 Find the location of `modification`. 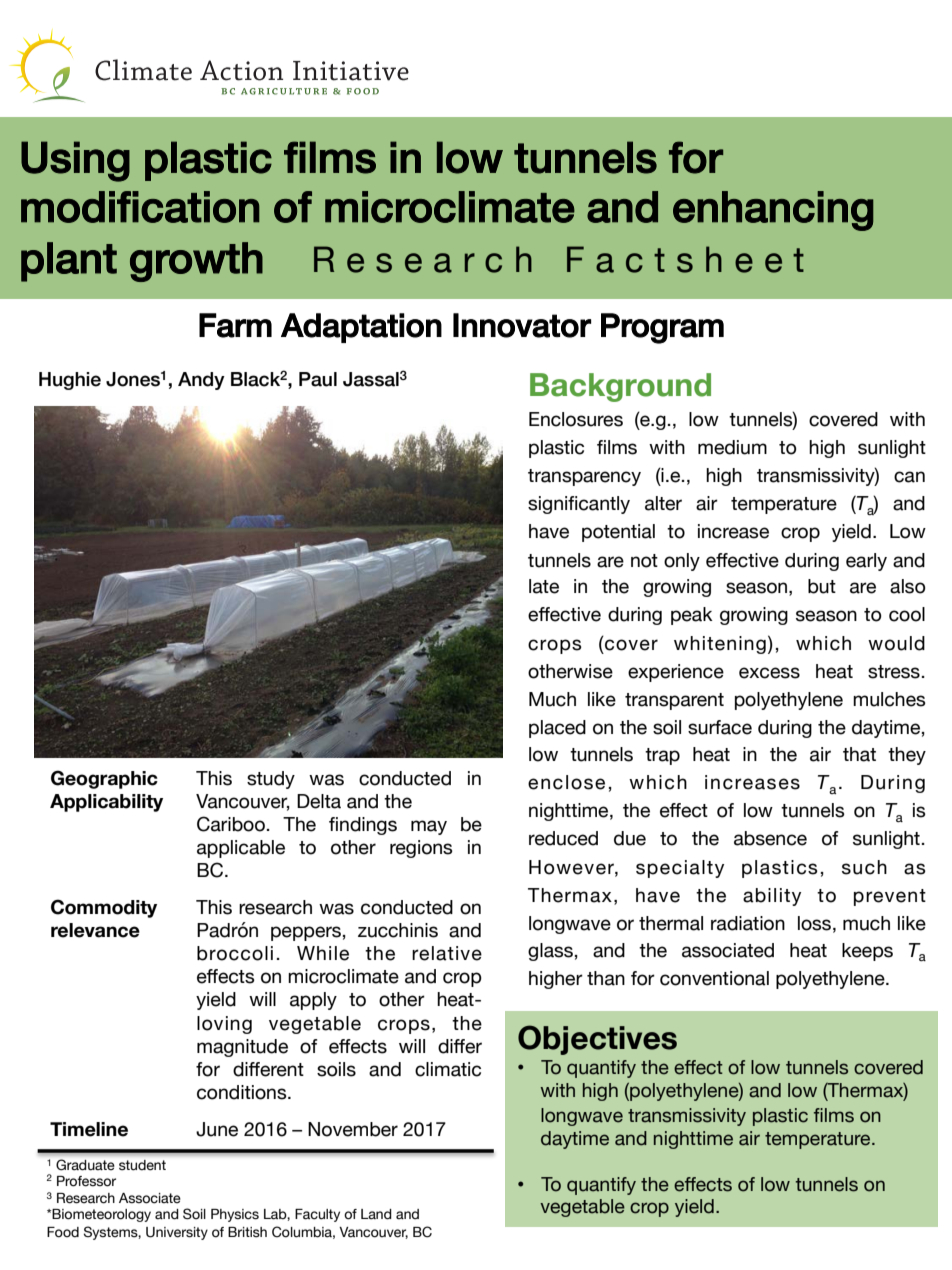

modification is located at coordinates (140, 207).
